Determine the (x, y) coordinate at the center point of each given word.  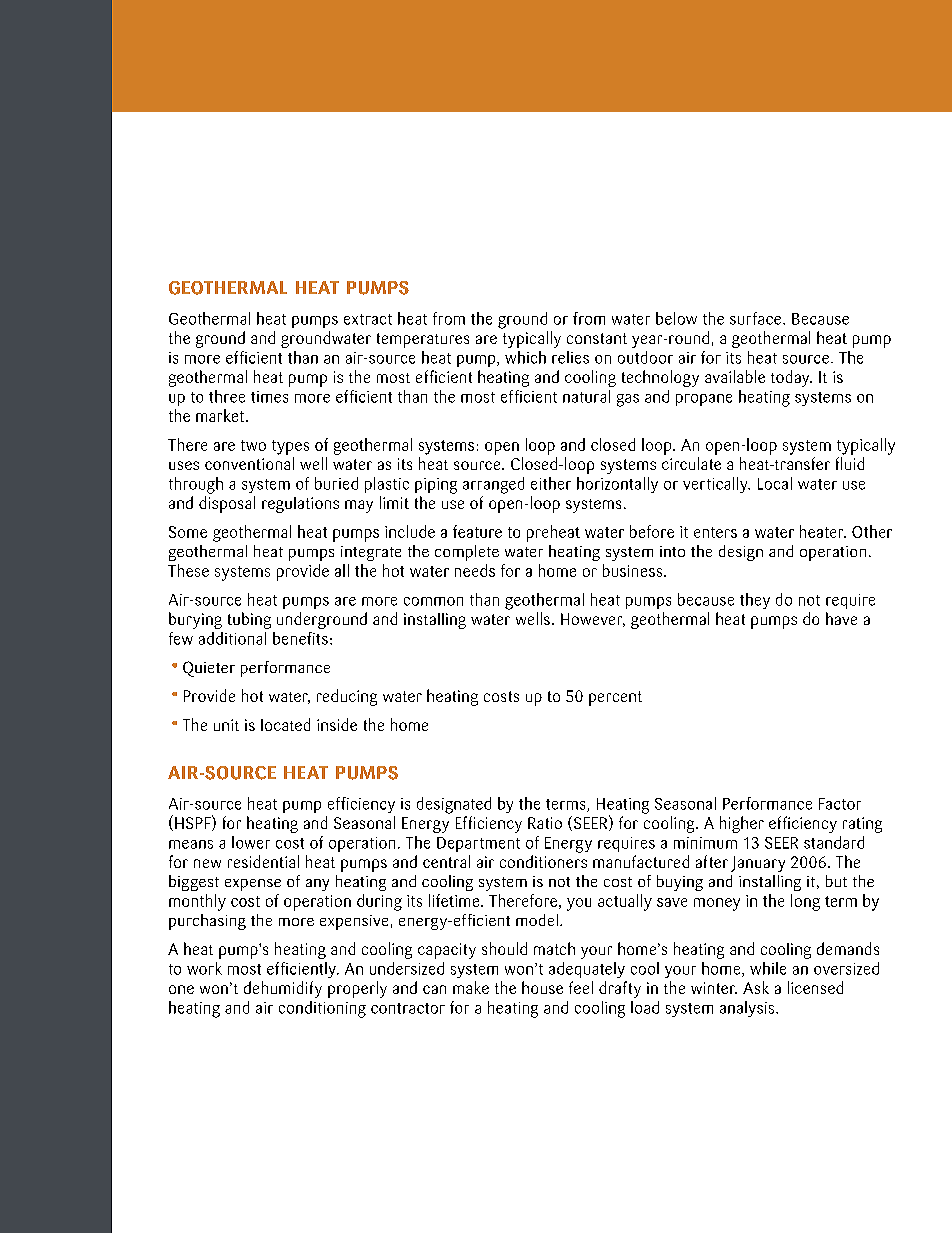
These (188, 570)
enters (715, 532)
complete (467, 553)
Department (478, 844)
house (542, 987)
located (285, 724)
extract (368, 319)
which (525, 357)
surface (757, 318)
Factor (840, 804)
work (204, 968)
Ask (756, 987)
